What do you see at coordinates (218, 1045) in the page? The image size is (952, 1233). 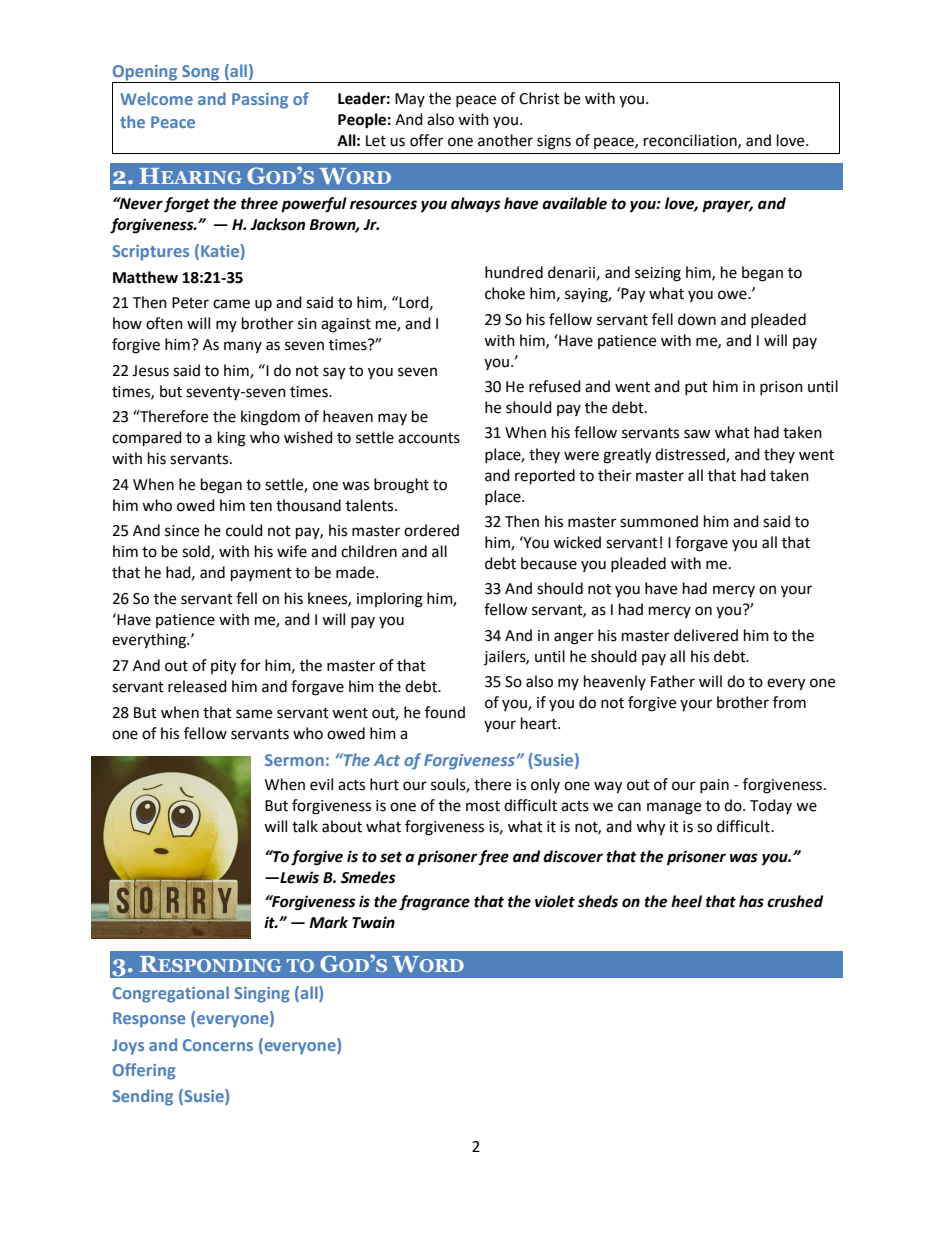 I see `Concerns` at bounding box center [218, 1045].
